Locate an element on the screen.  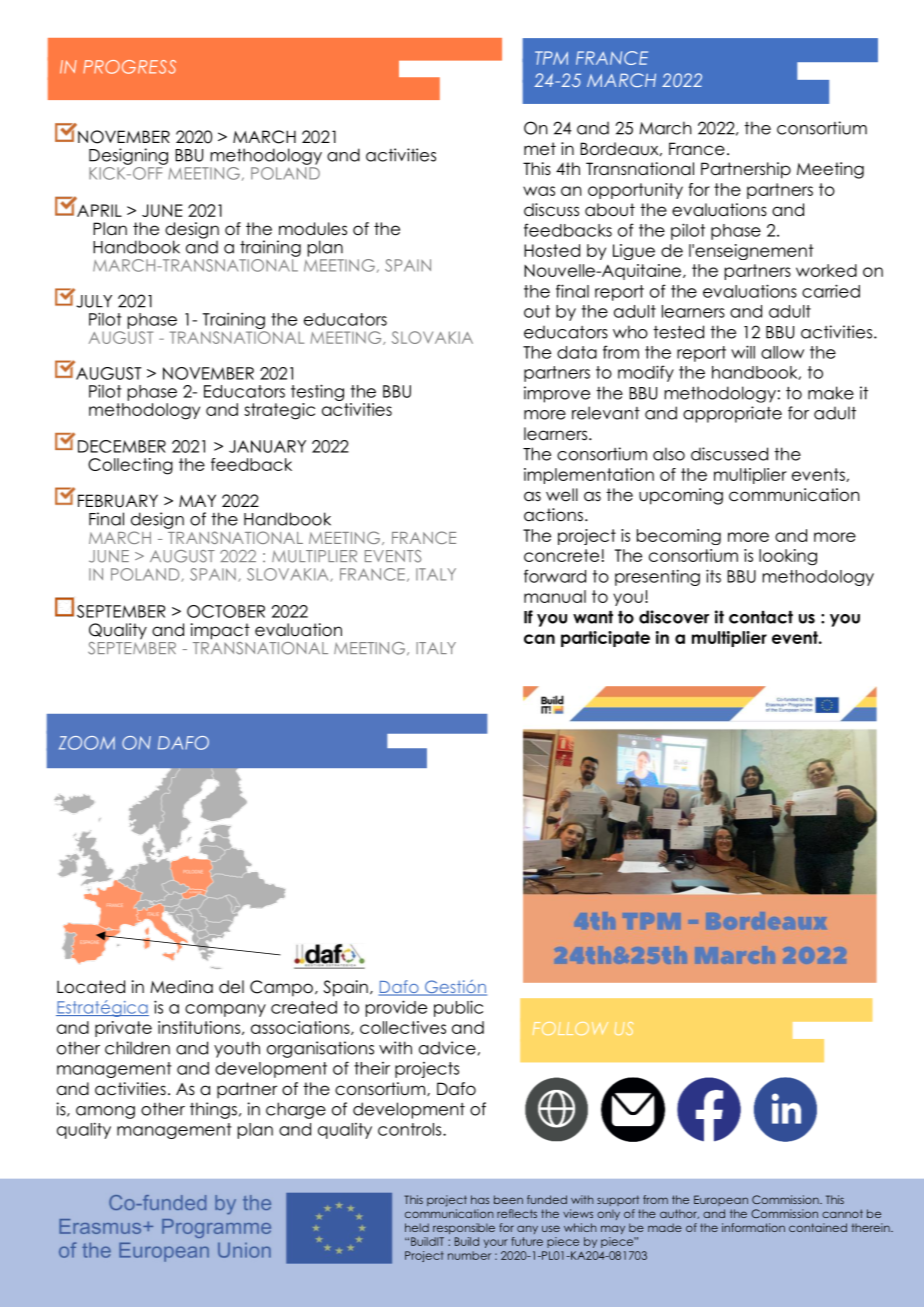
TPM is located at coordinates (551, 58).
